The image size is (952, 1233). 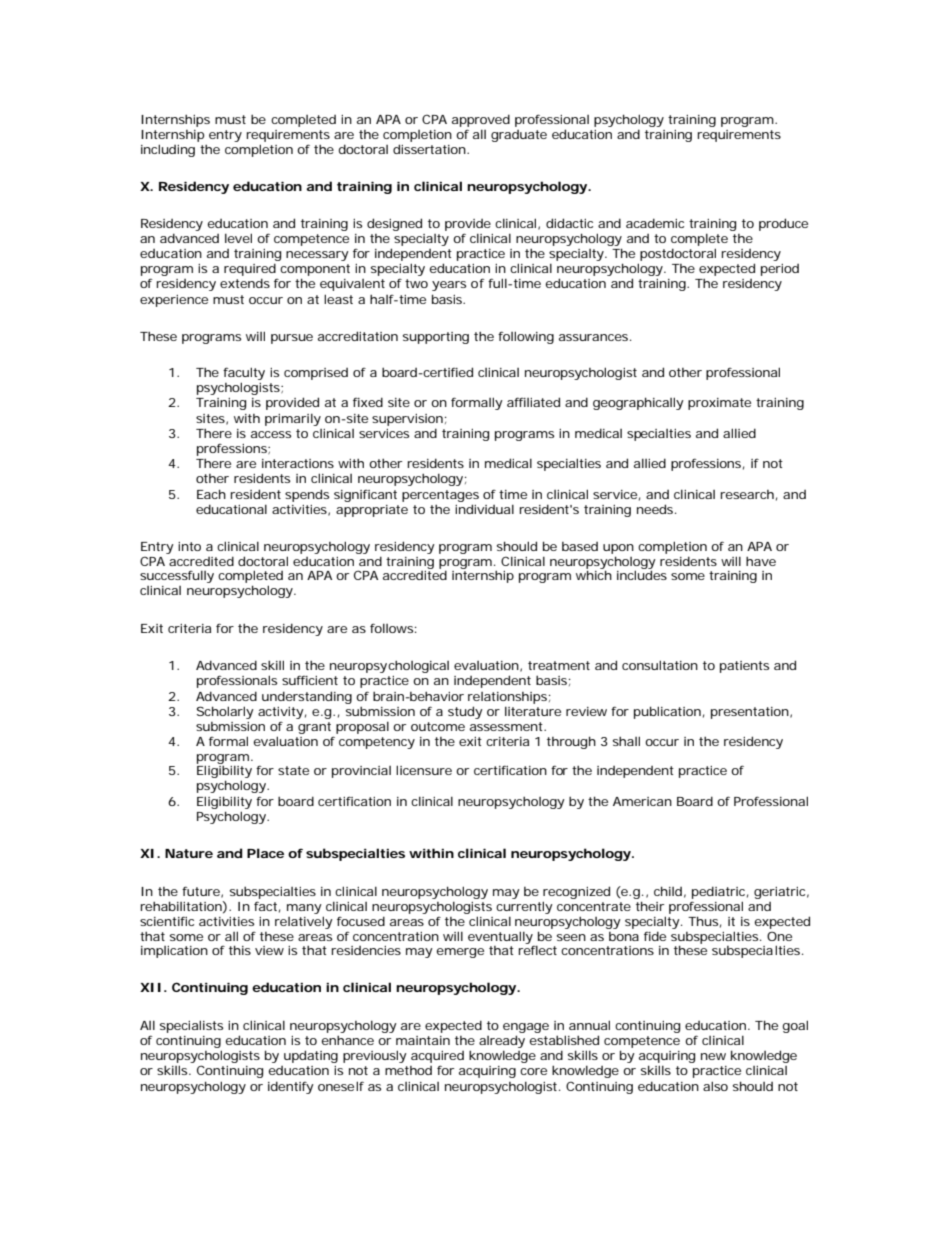 What do you see at coordinates (655, 223) in the screenshot?
I see `academic` at bounding box center [655, 223].
